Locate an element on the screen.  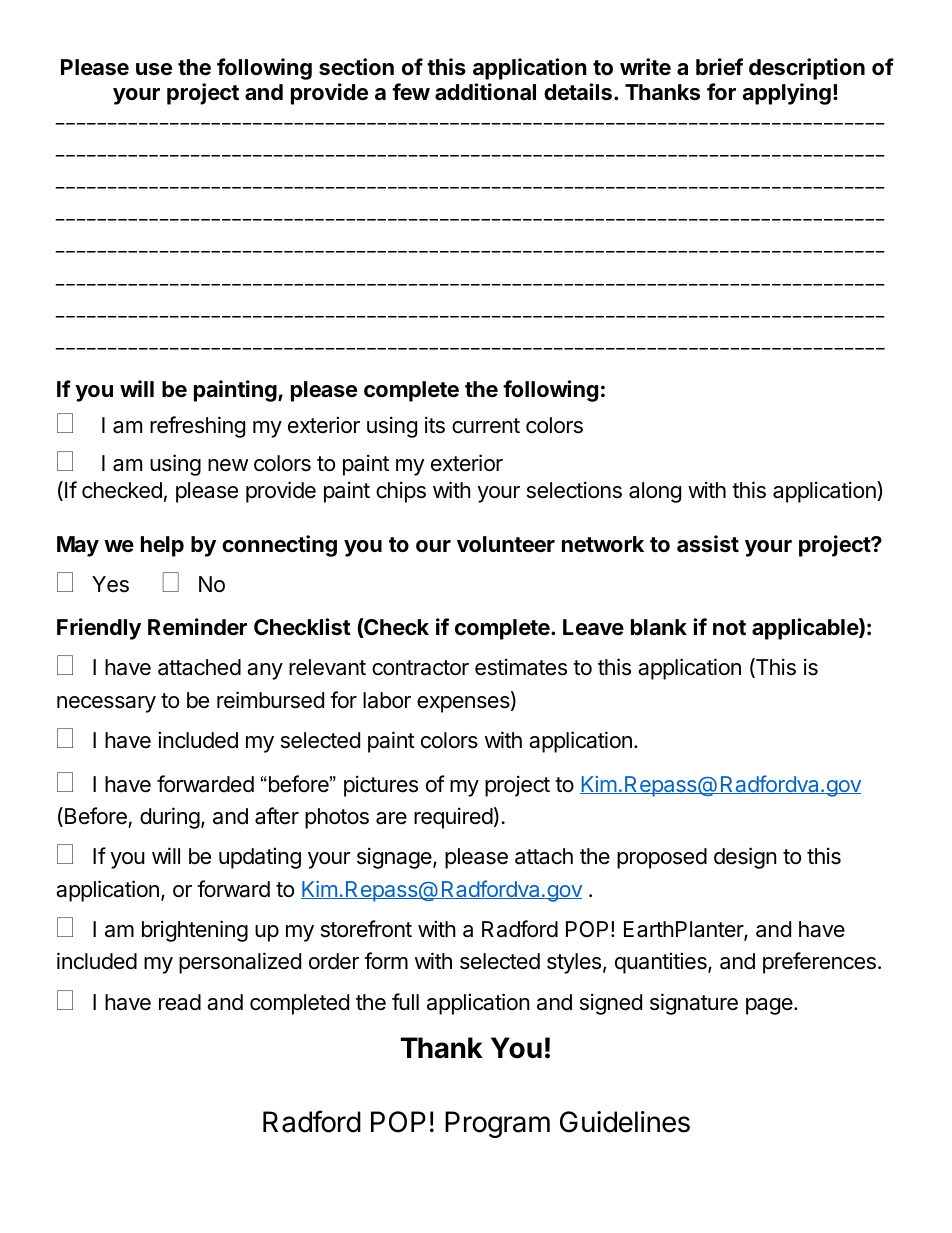
brief is located at coordinates (719, 67).
